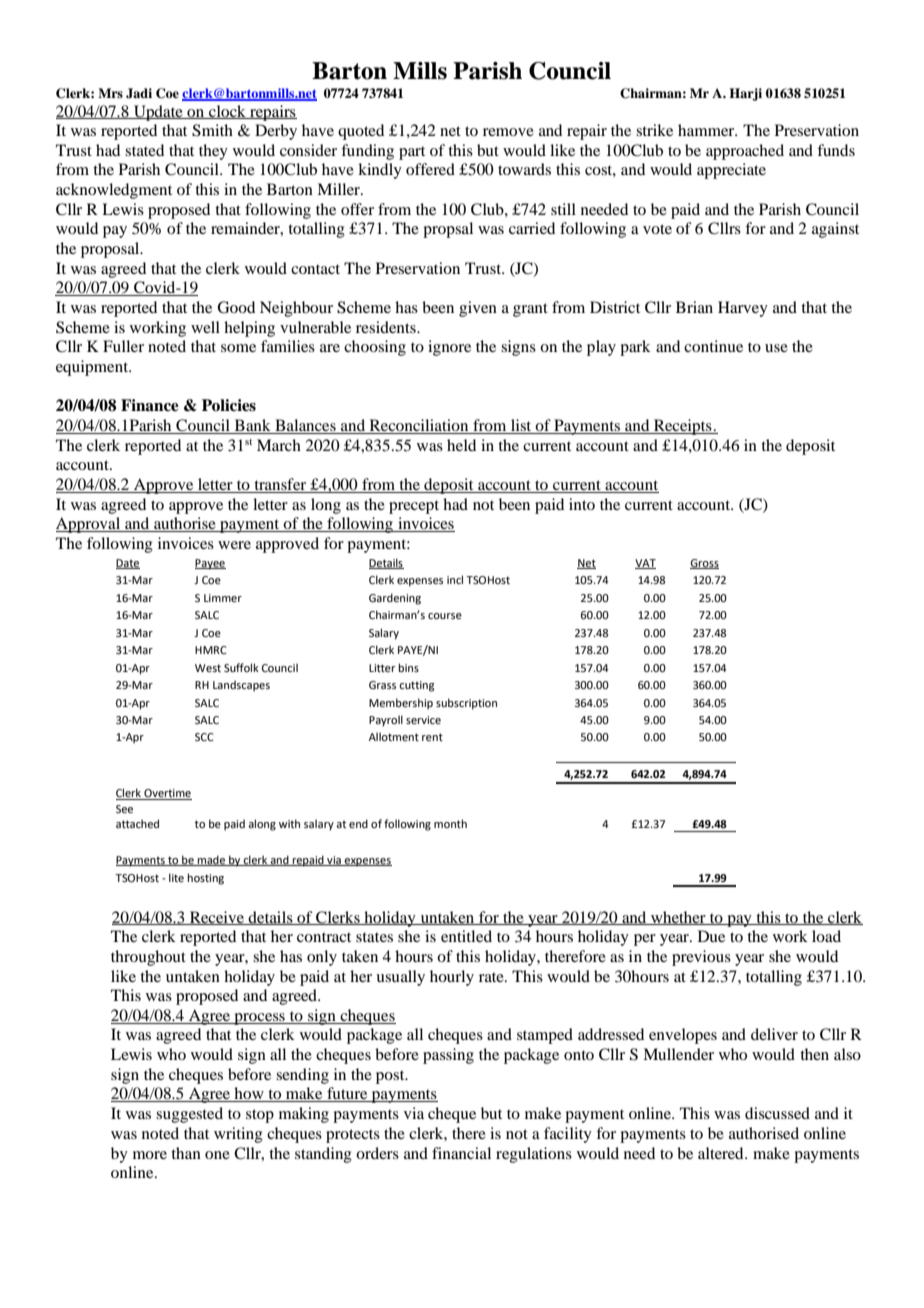 This page has width=924, height=1308. Describe the element at coordinates (678, 918) in the page. I see `whether` at that location.
